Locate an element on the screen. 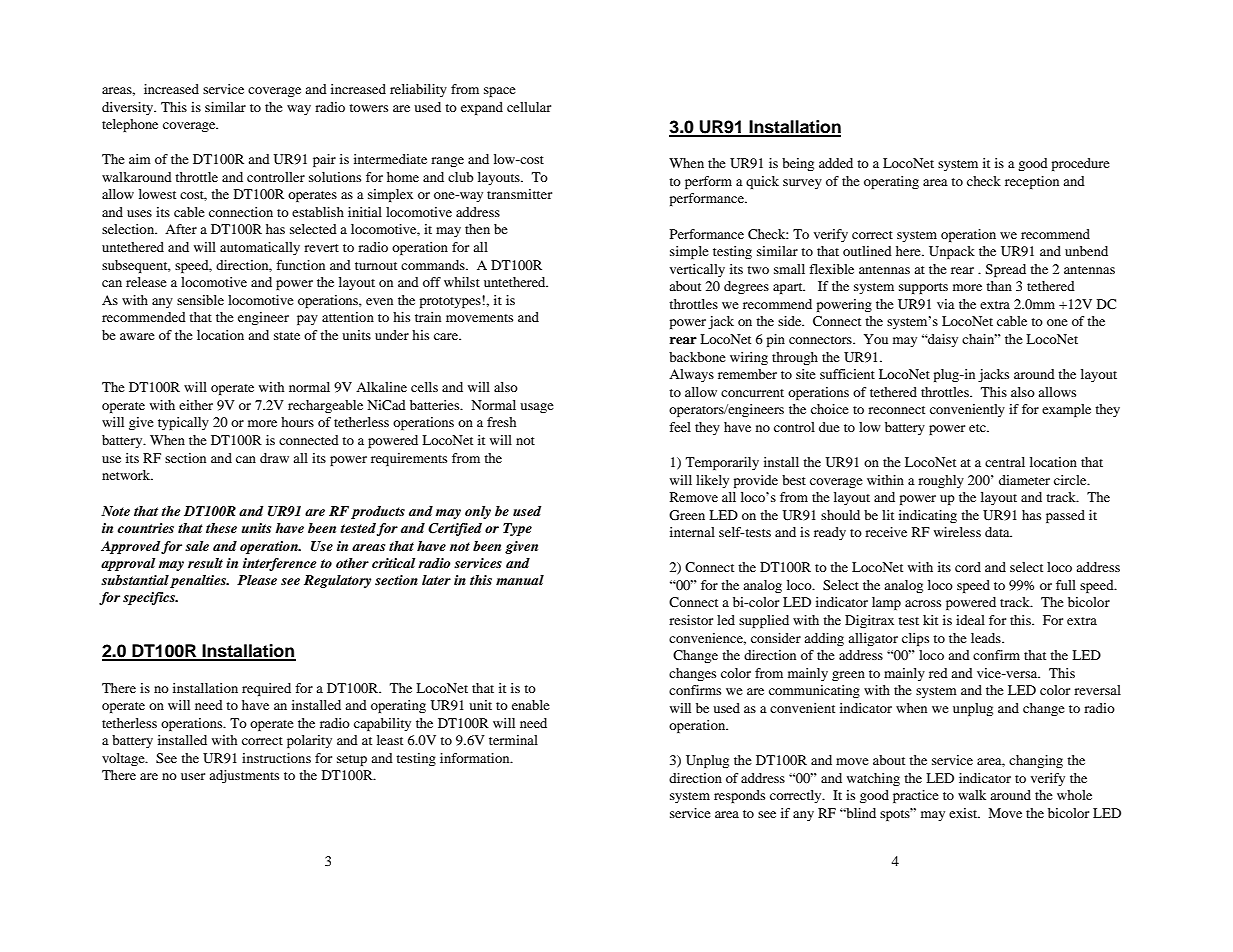 This screenshot has height=952, width=1233. via is located at coordinates (946, 304).
